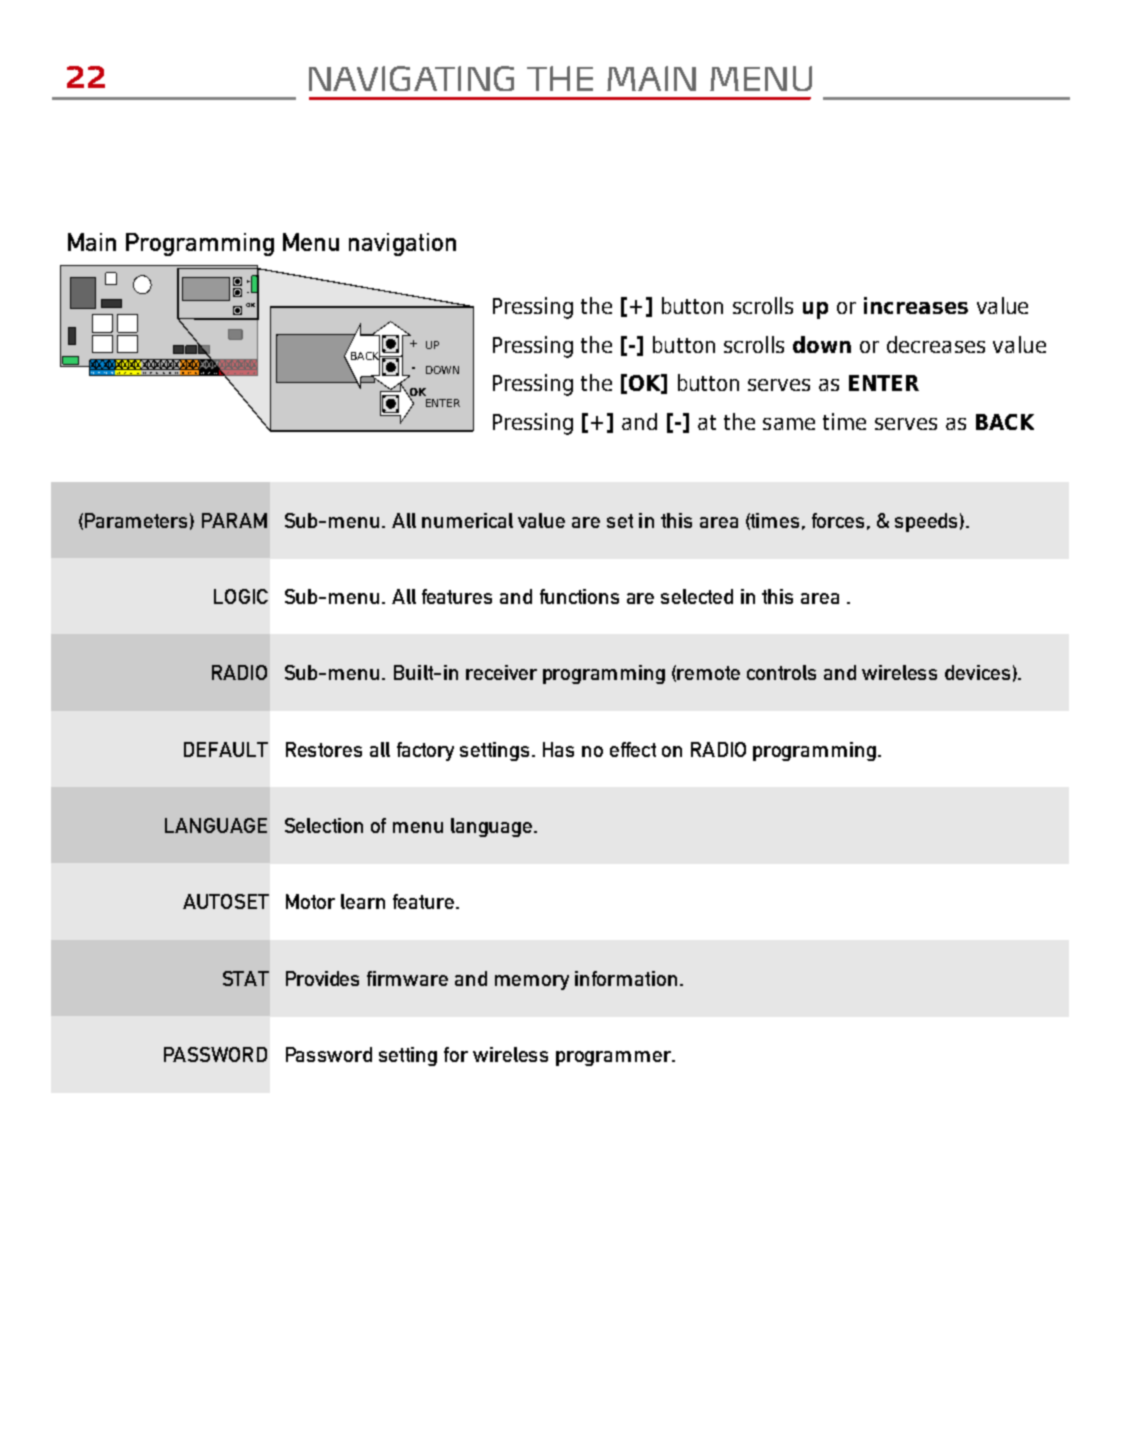 Image resolution: width=1122 pixels, height=1452 pixels. Describe the element at coordinates (402, 244) in the document. I see `navigation` at that location.
